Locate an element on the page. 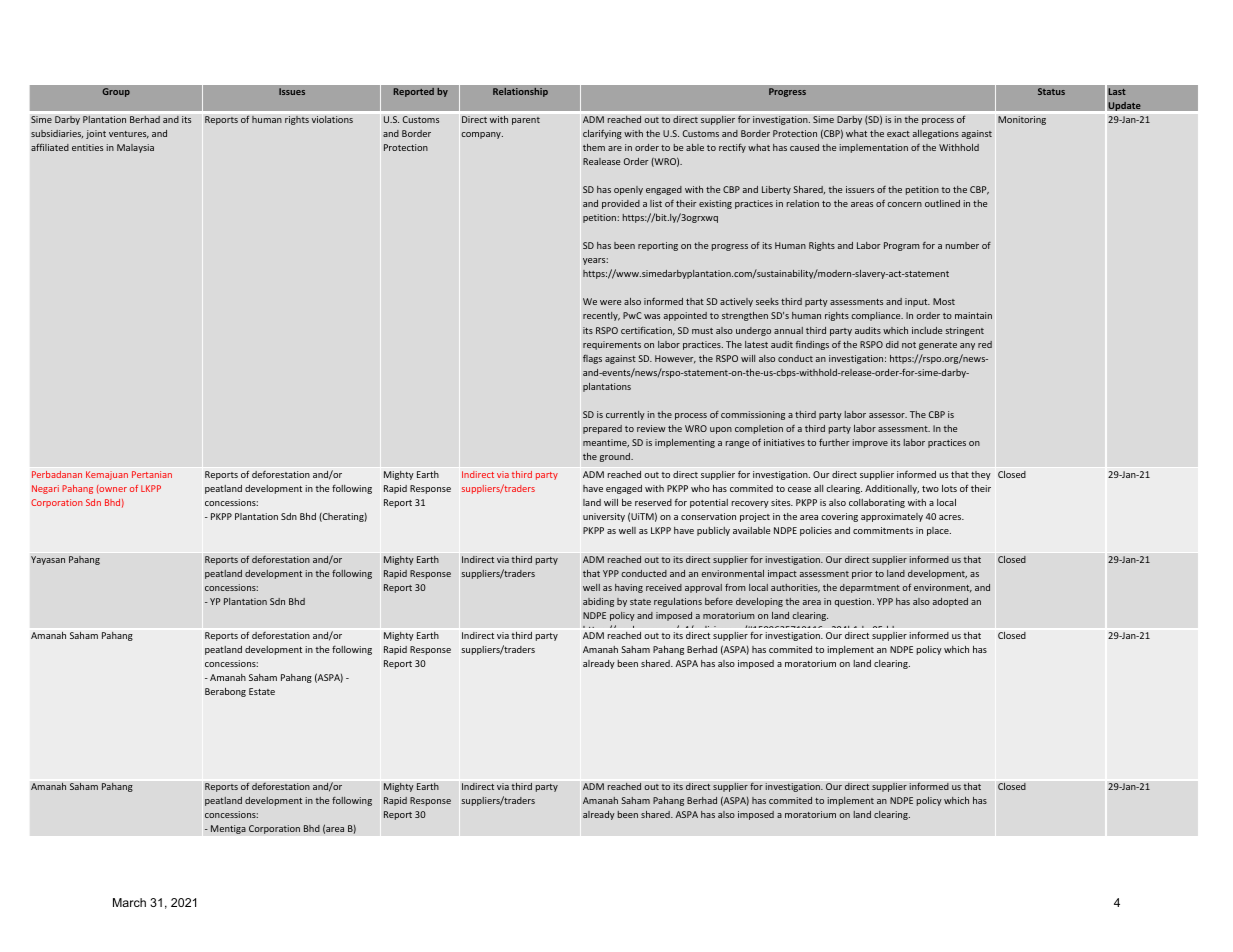 This image has width=1233, height=952. question is located at coordinates (854, 602).
